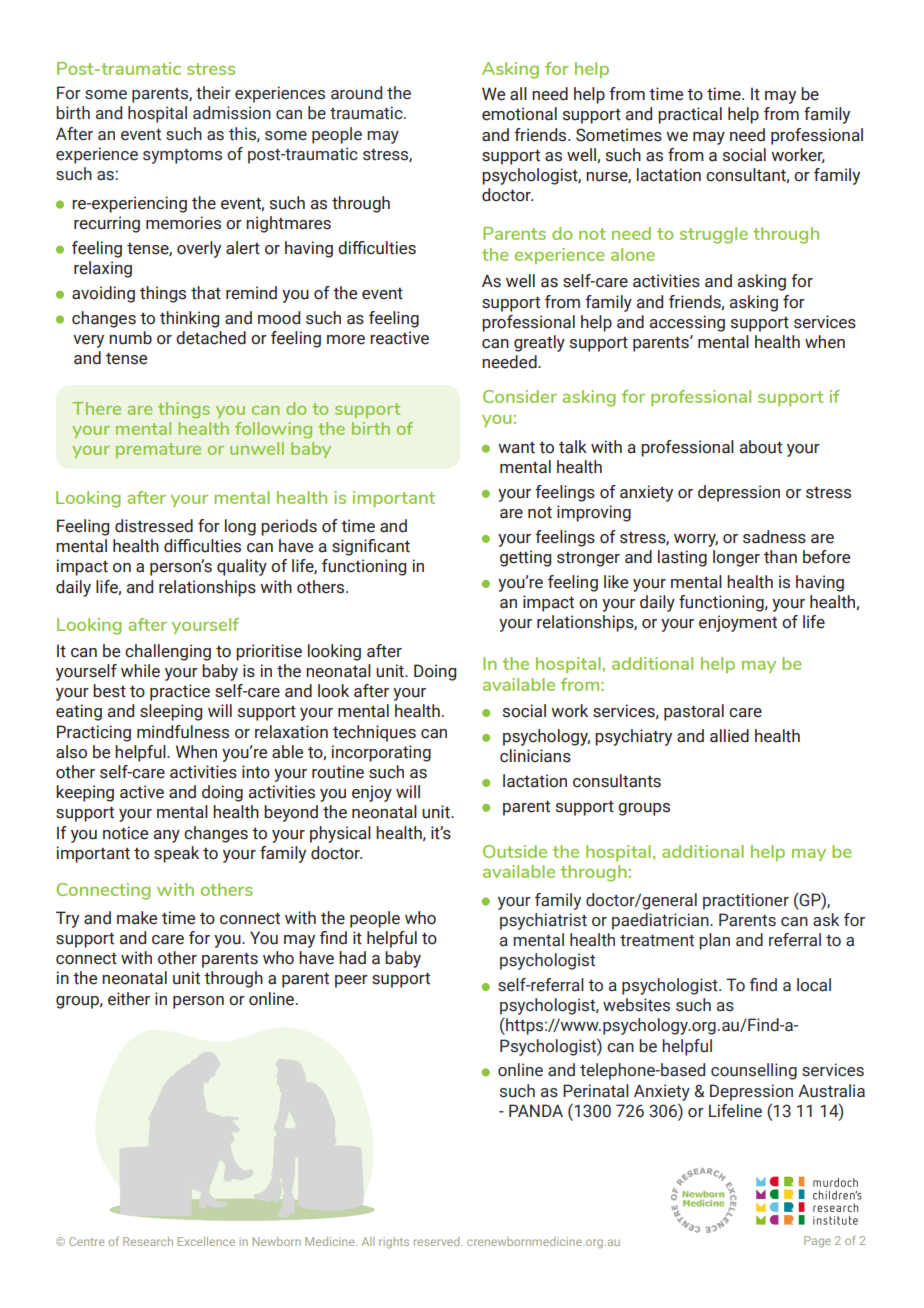 The image size is (924, 1308). Describe the element at coordinates (525, 558) in the image. I see `getting` at that location.
